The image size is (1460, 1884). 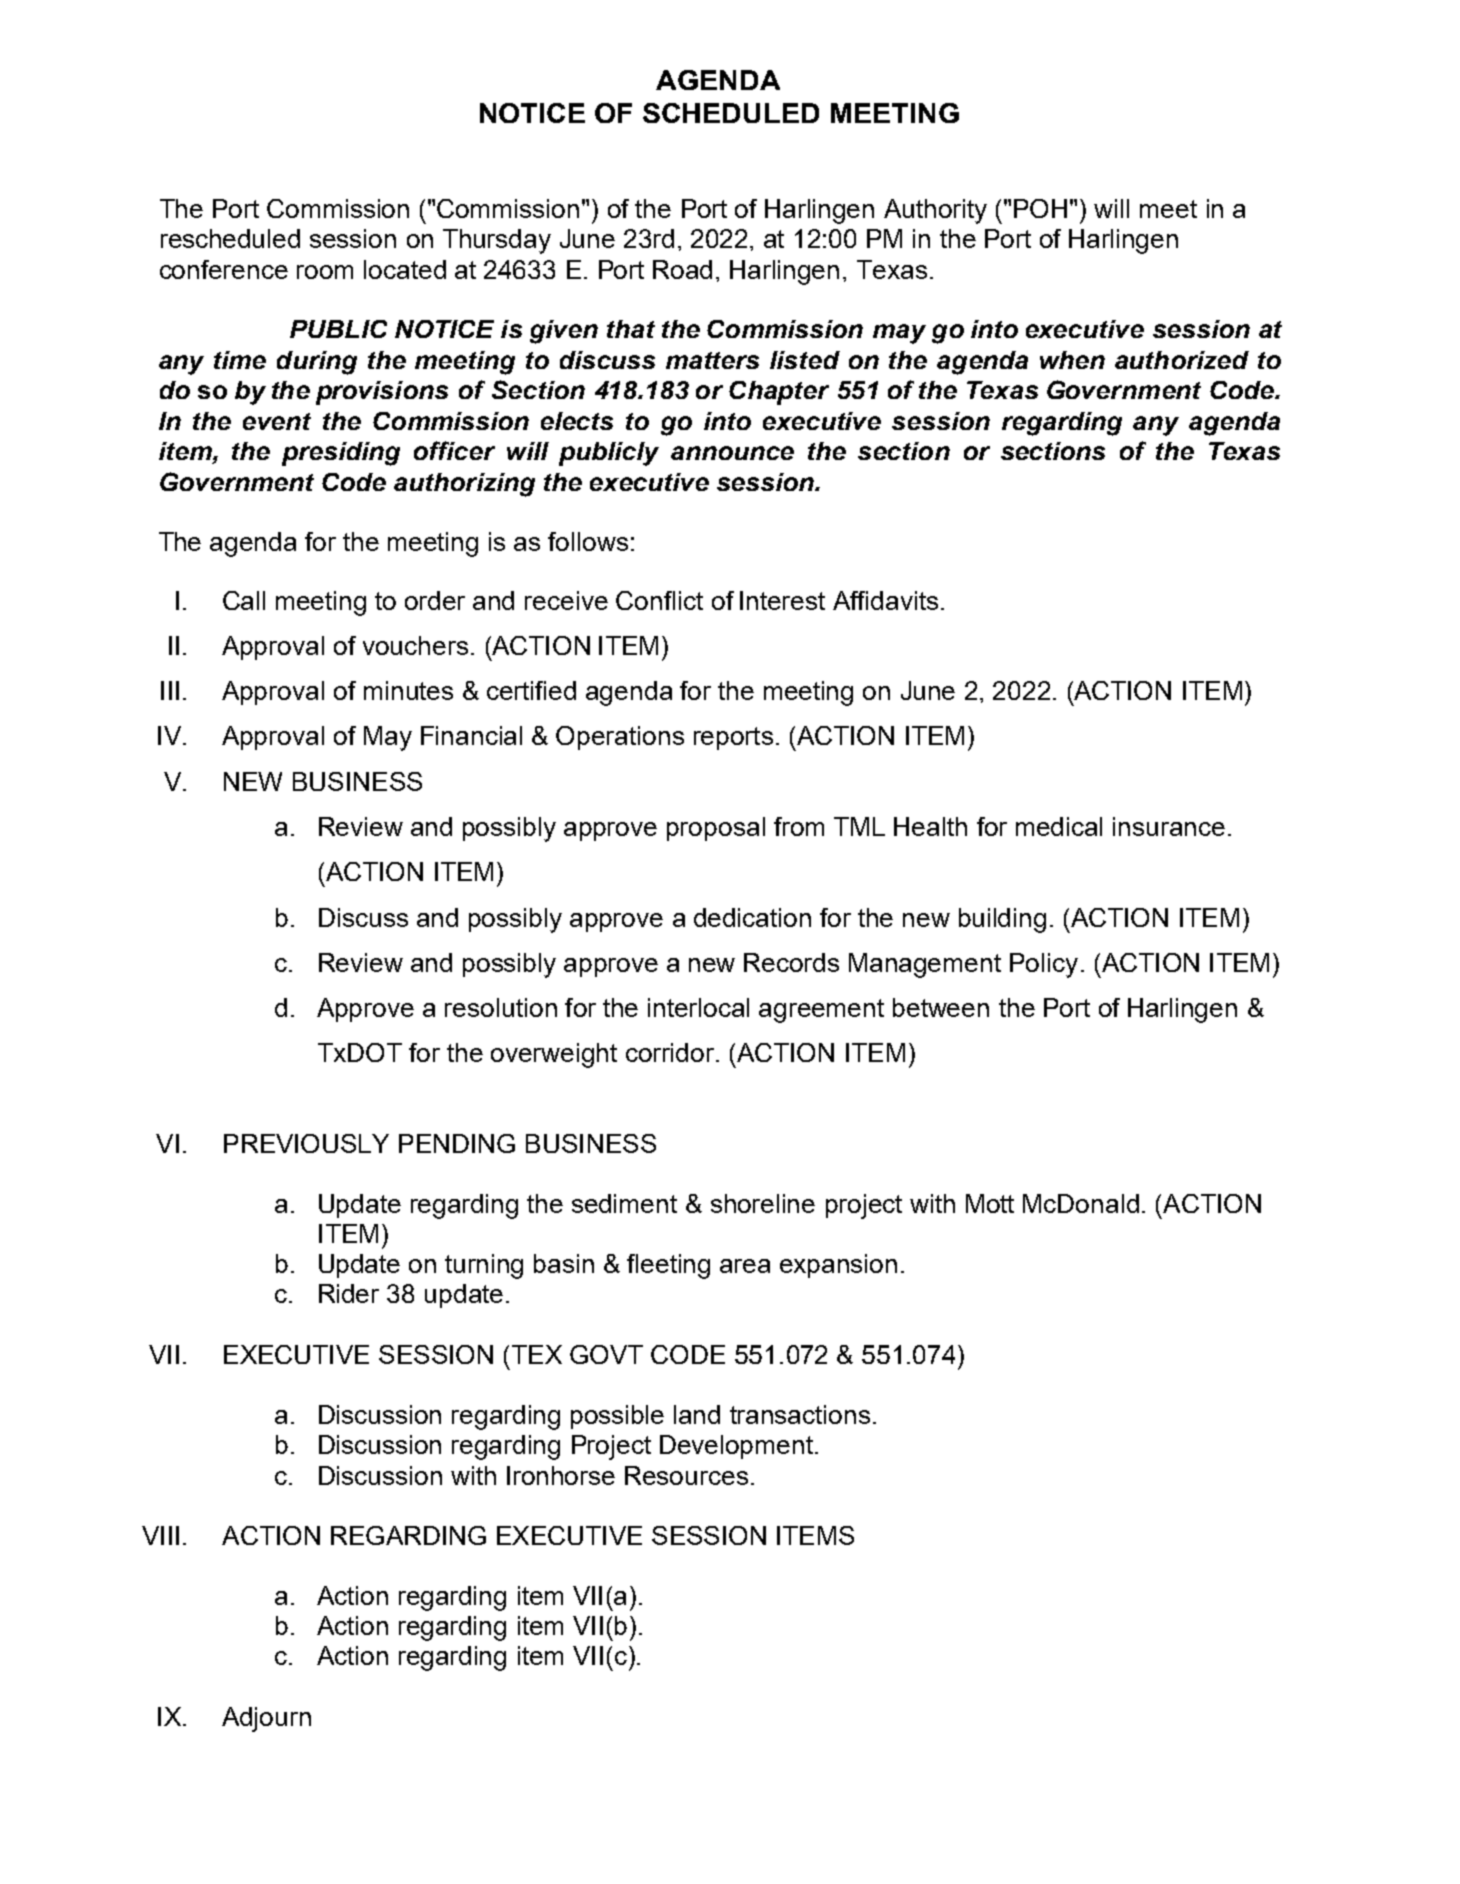 What do you see at coordinates (682, 269) in the document?
I see `Road` at bounding box center [682, 269].
